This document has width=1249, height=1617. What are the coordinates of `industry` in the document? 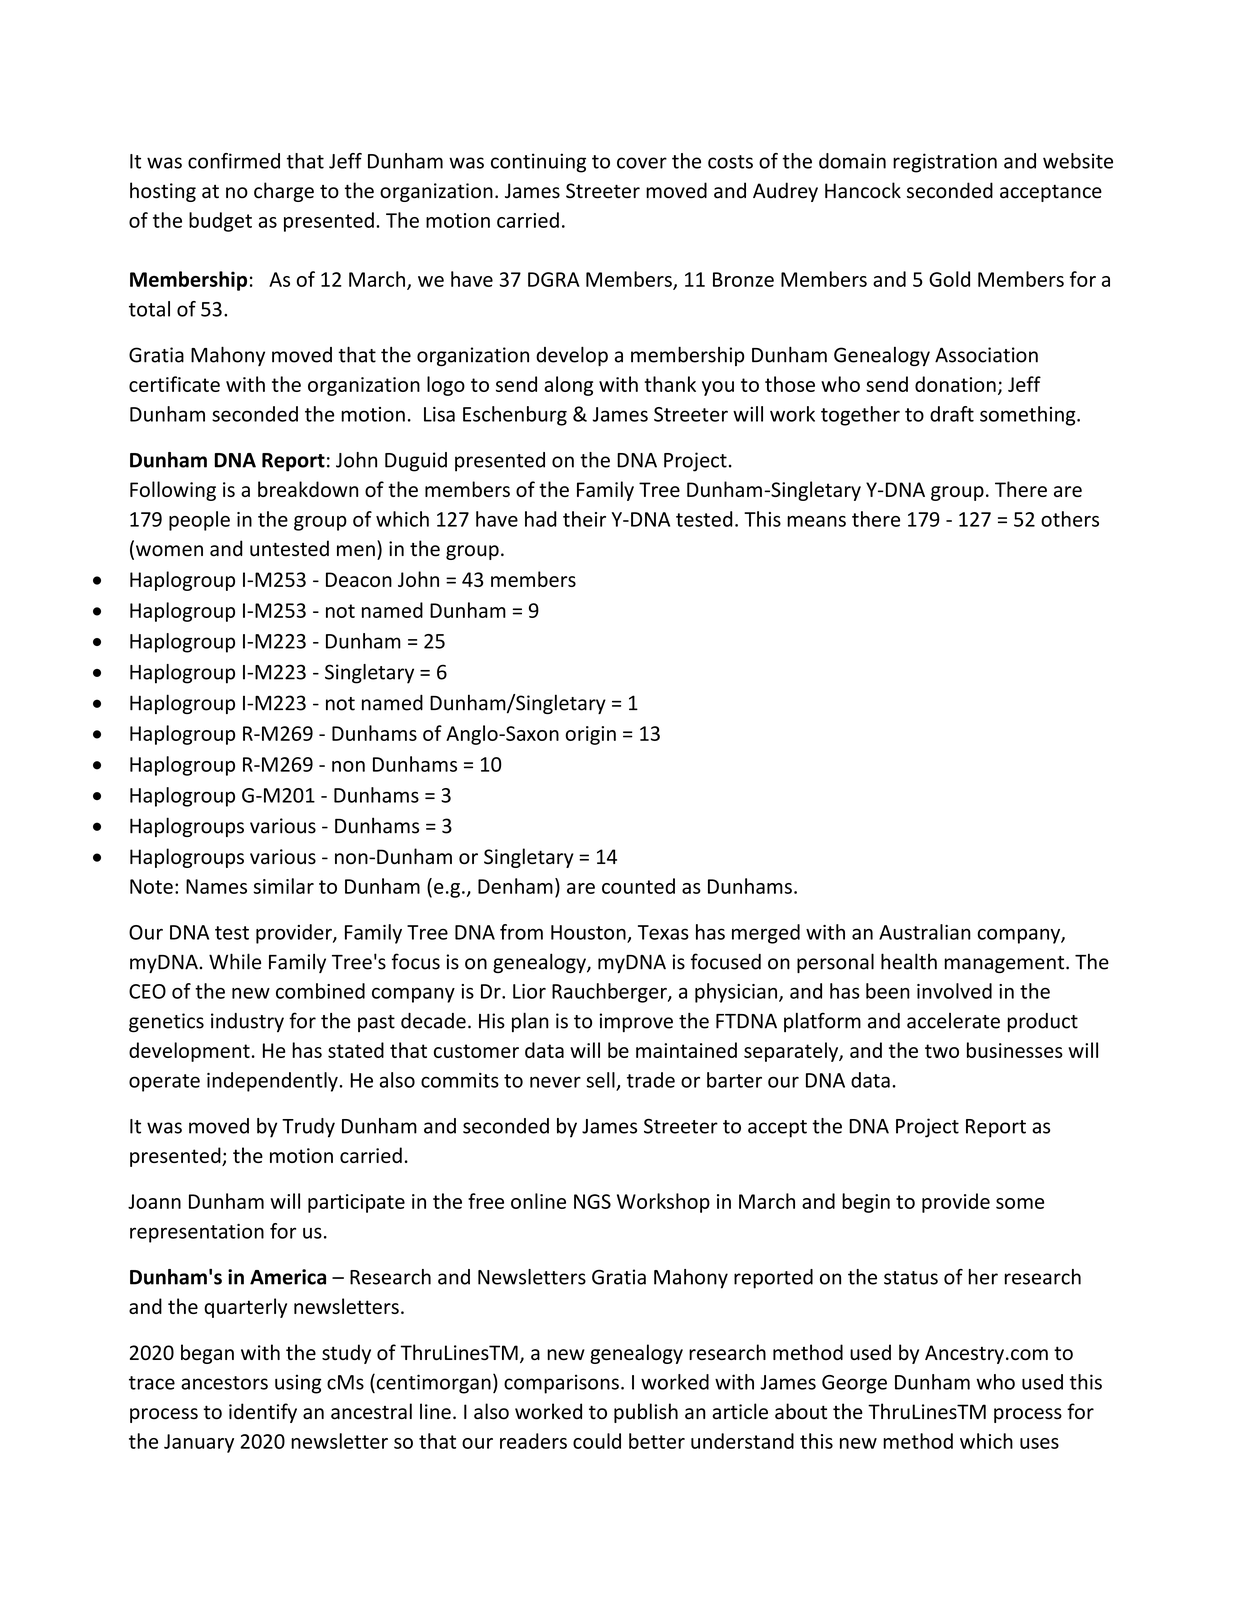 It's located at (247, 1022).
